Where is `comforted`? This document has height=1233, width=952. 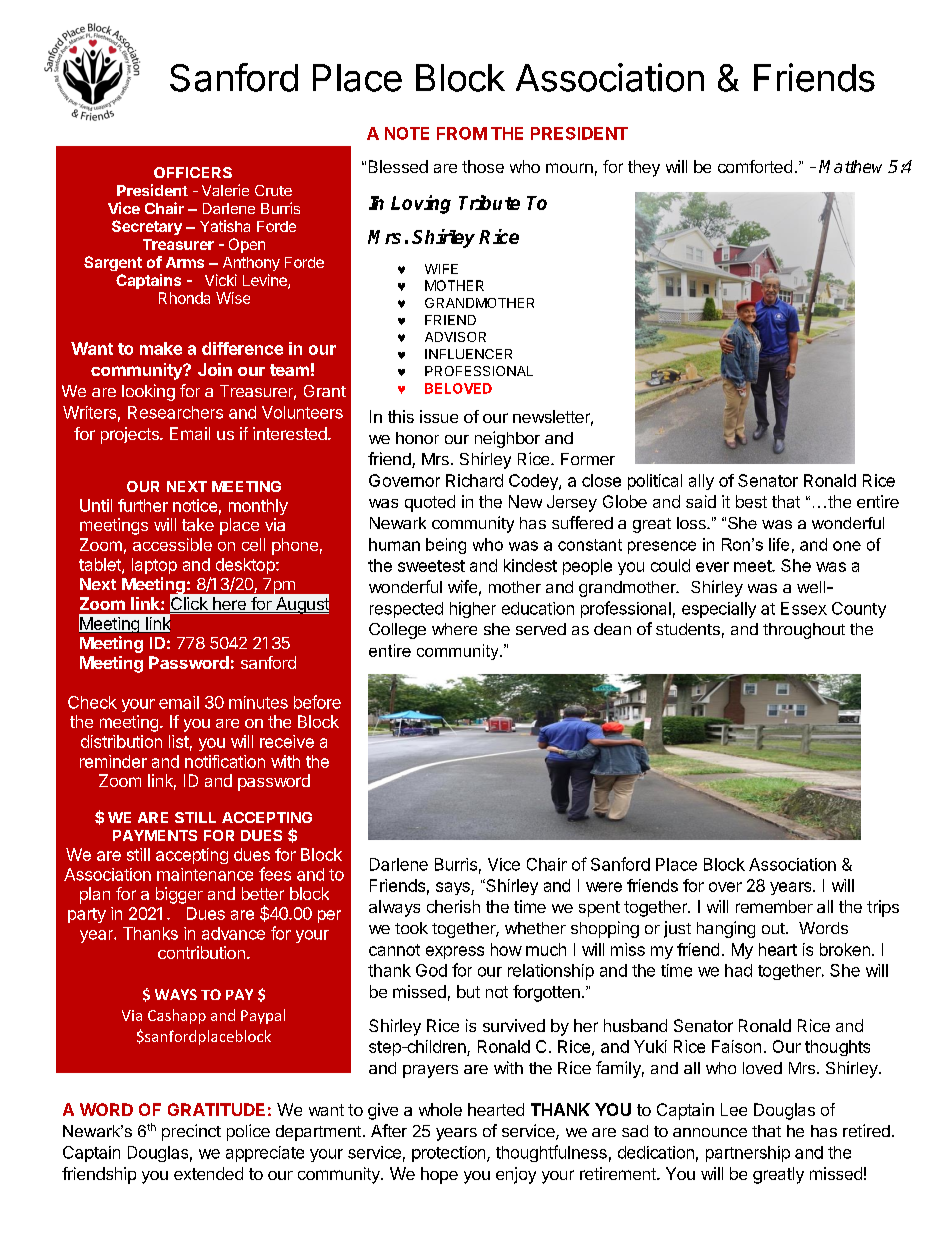
comforted is located at coordinates (755, 166).
